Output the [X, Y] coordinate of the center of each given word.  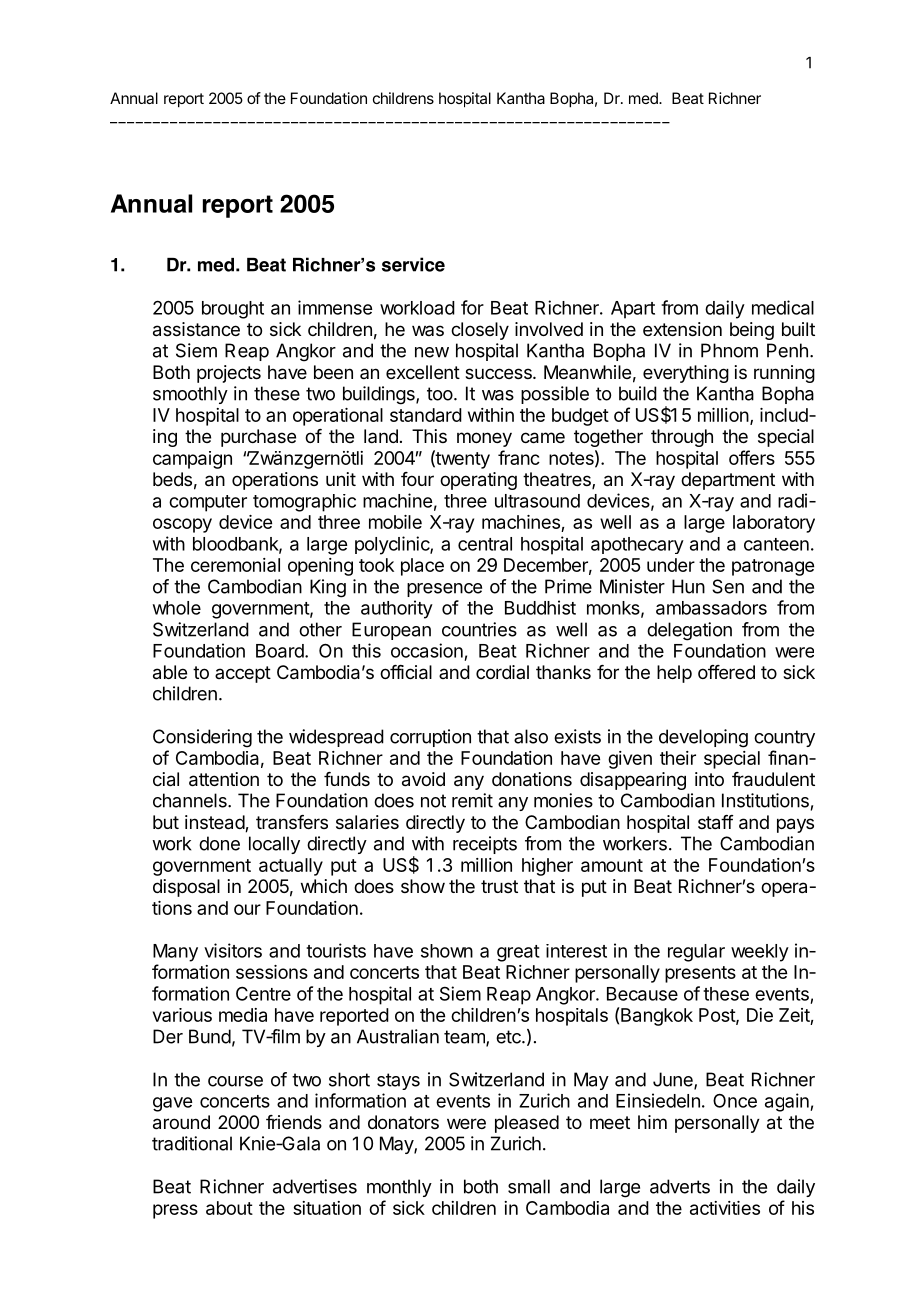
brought [233, 310]
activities [725, 1208]
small [529, 1186]
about [229, 1208]
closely [480, 331]
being [752, 331]
